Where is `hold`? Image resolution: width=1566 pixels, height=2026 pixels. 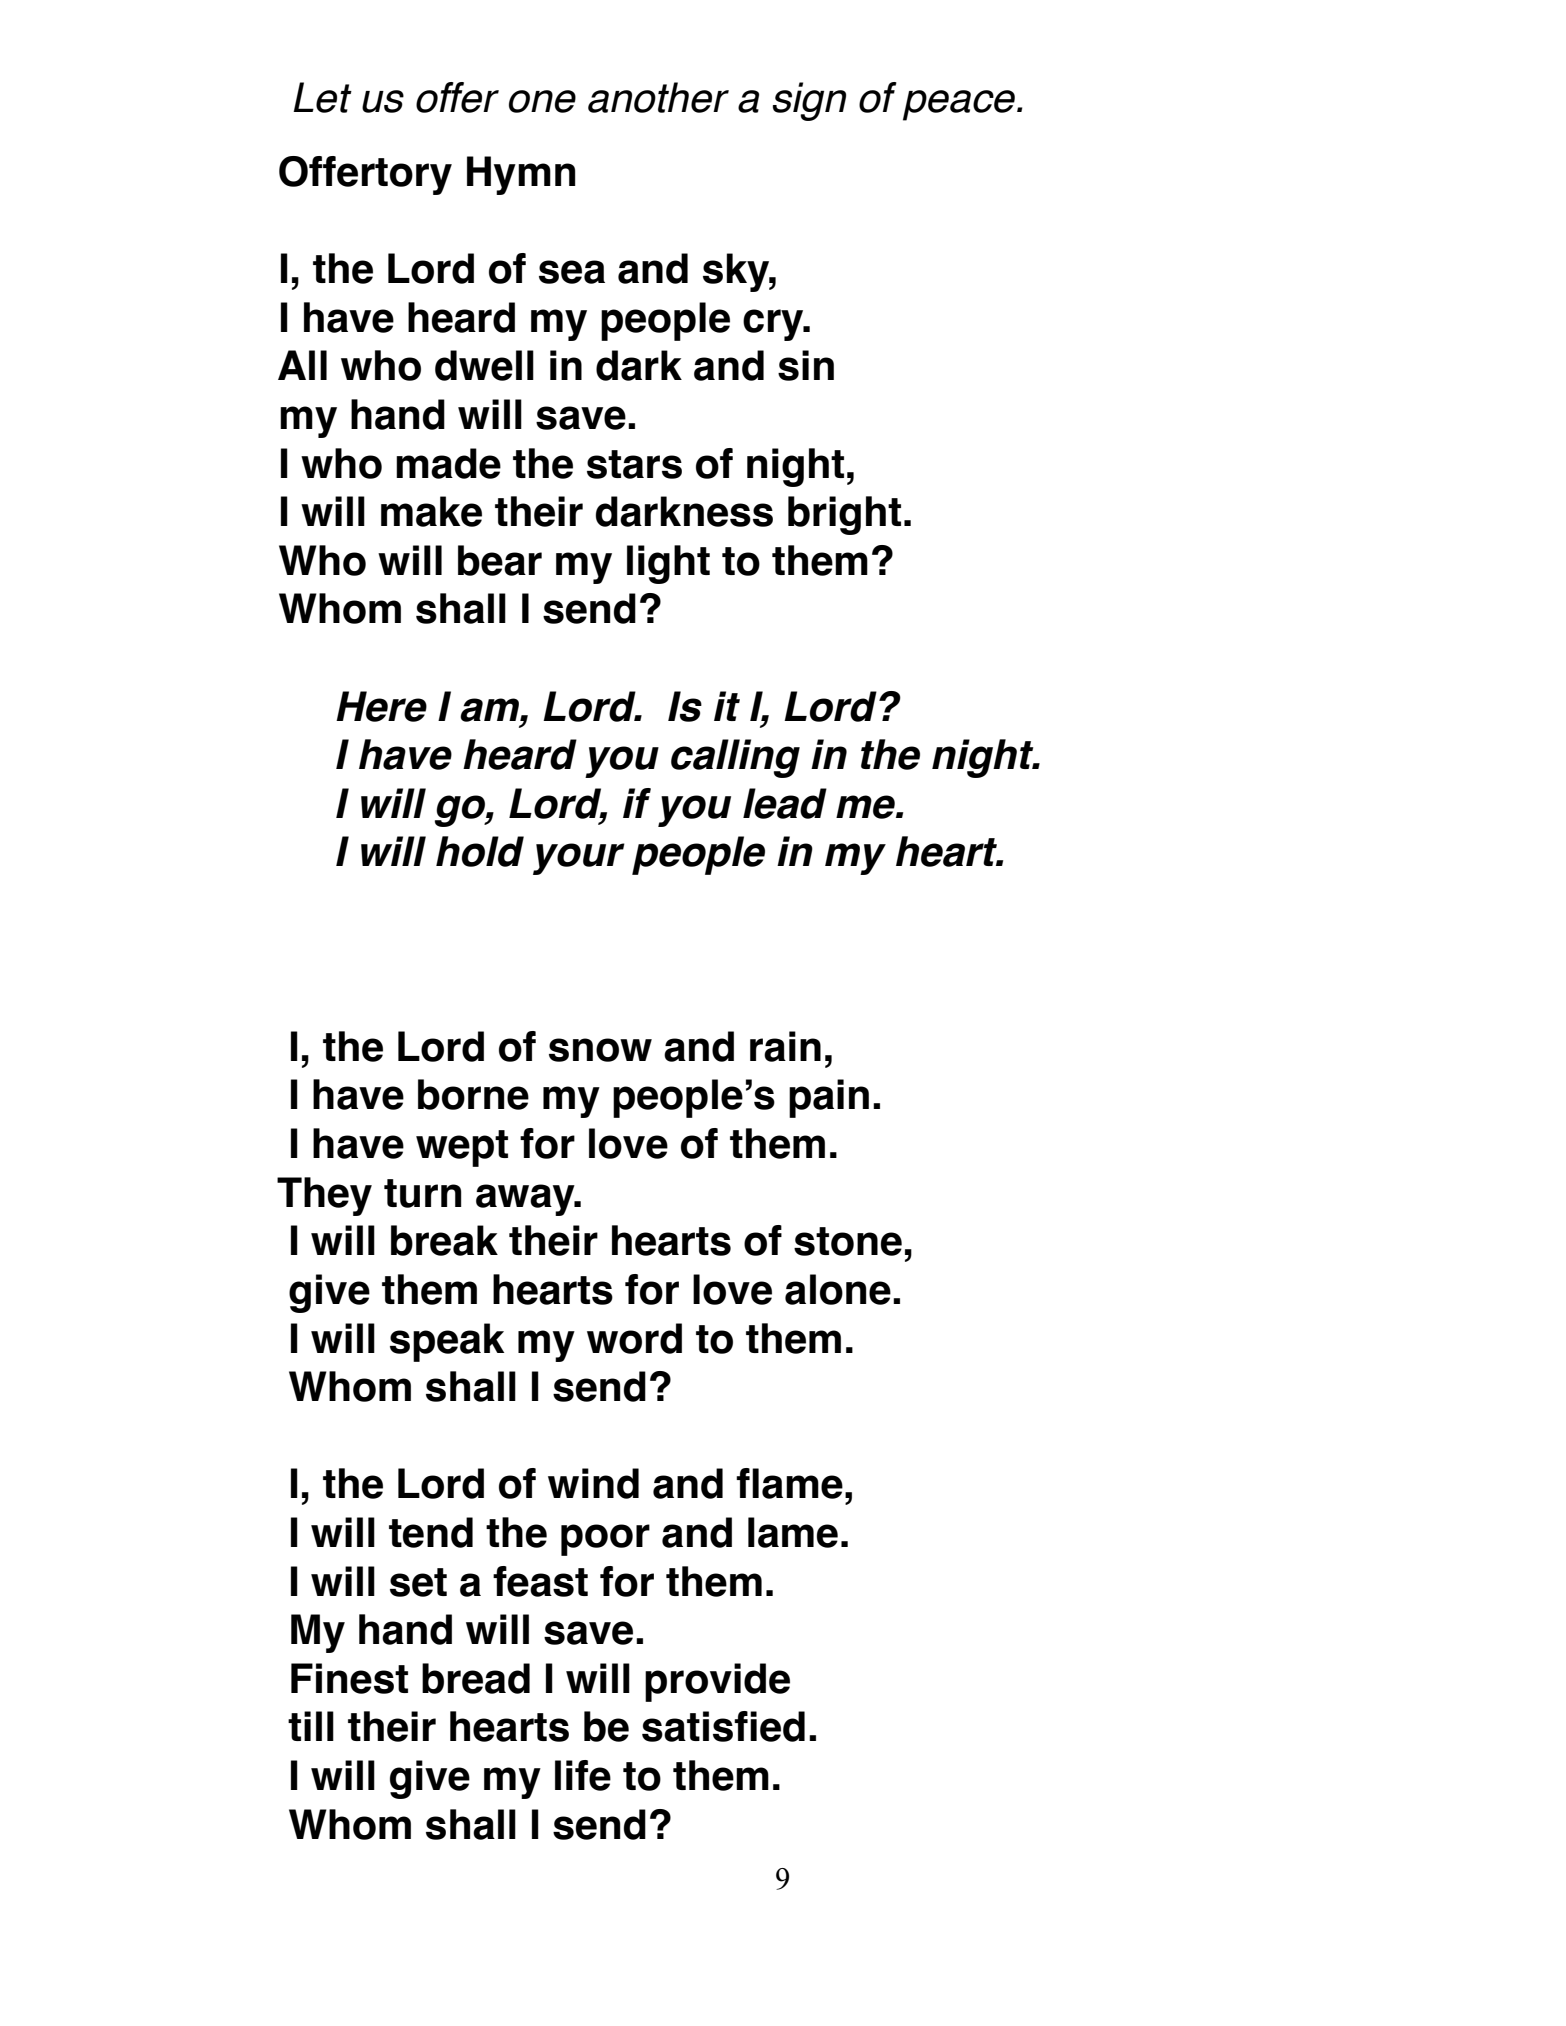 hold is located at coordinates (480, 851).
